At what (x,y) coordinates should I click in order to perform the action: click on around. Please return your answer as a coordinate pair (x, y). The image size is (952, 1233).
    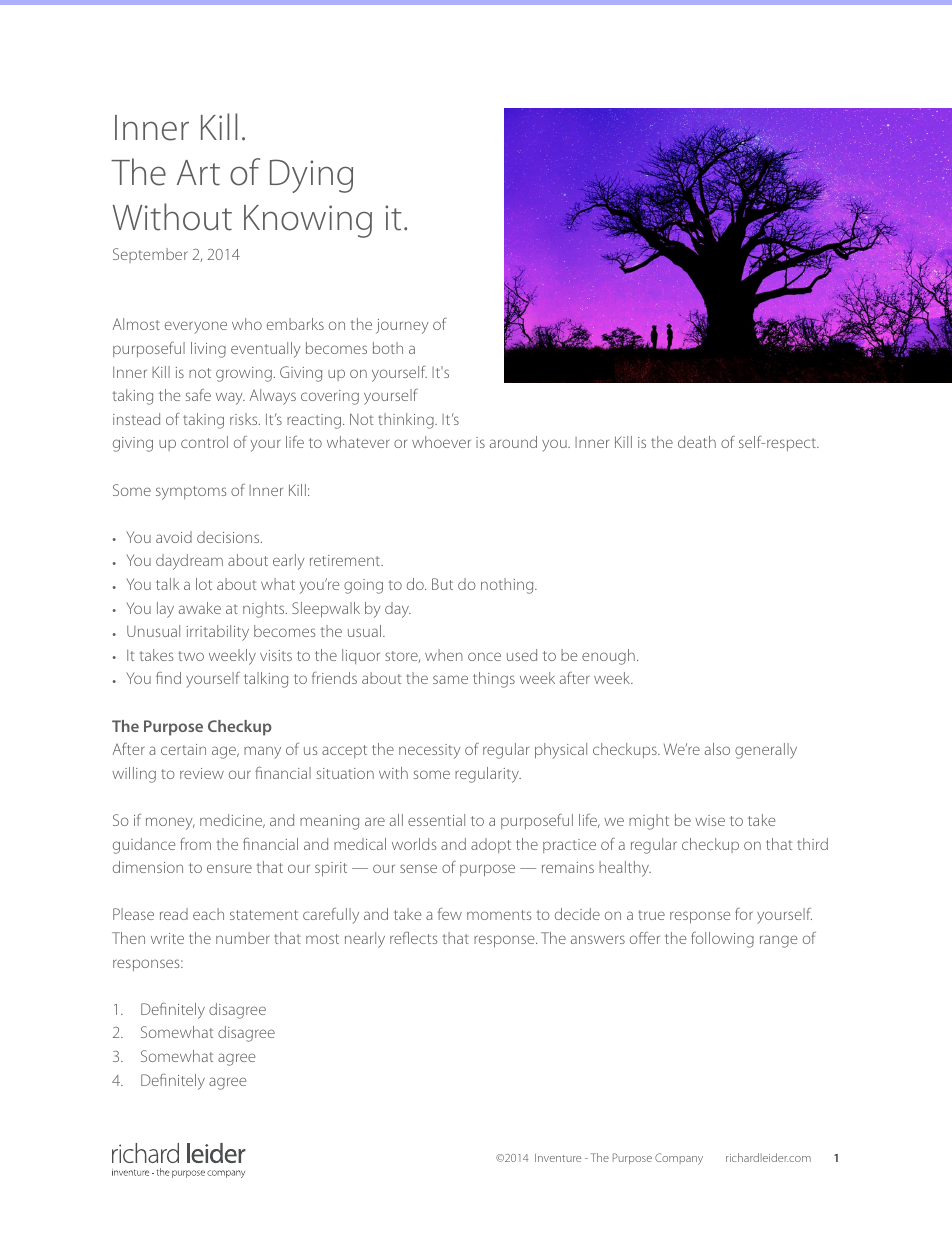
    Looking at the image, I should click on (513, 442).
